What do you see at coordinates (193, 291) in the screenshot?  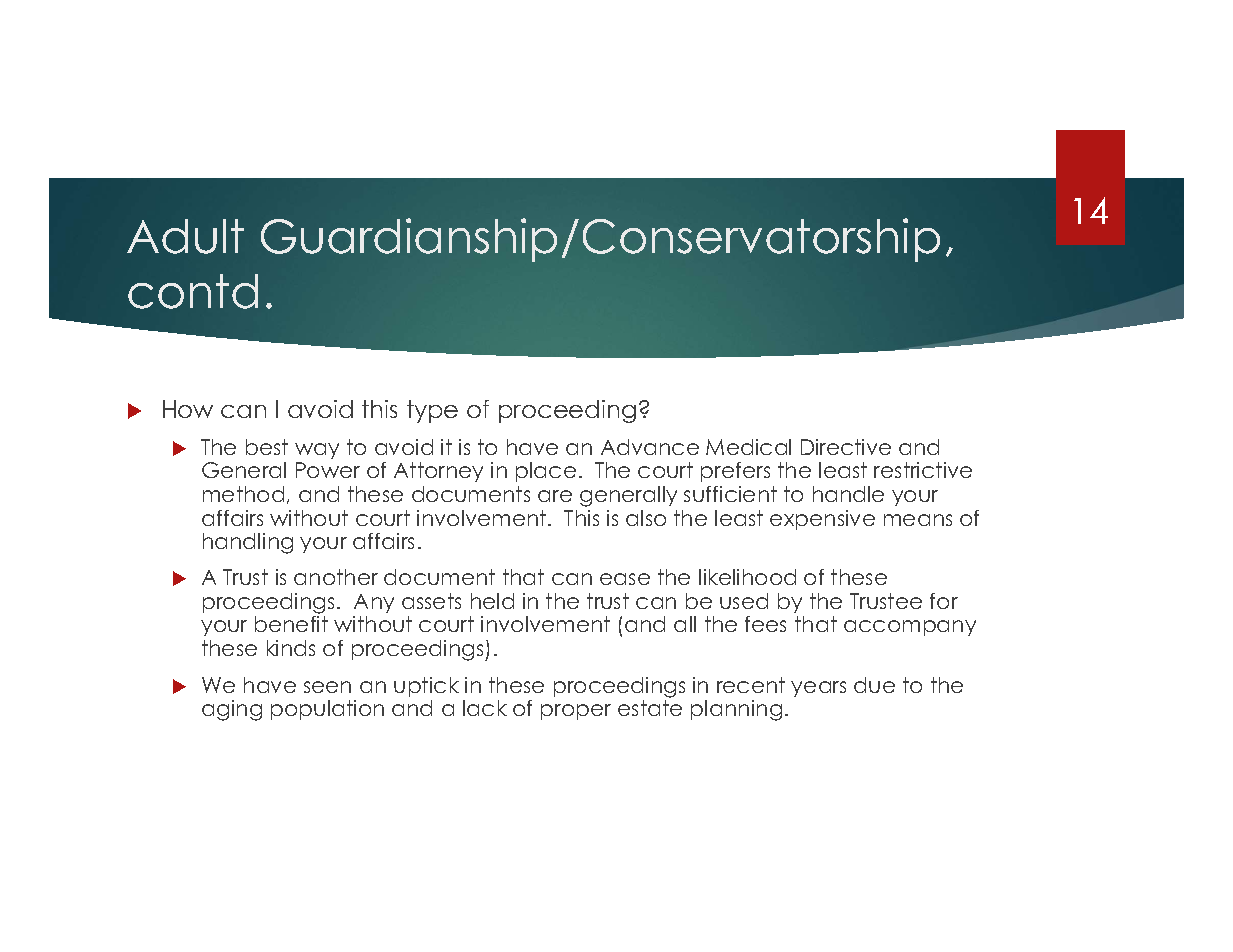 I see `contd` at bounding box center [193, 291].
